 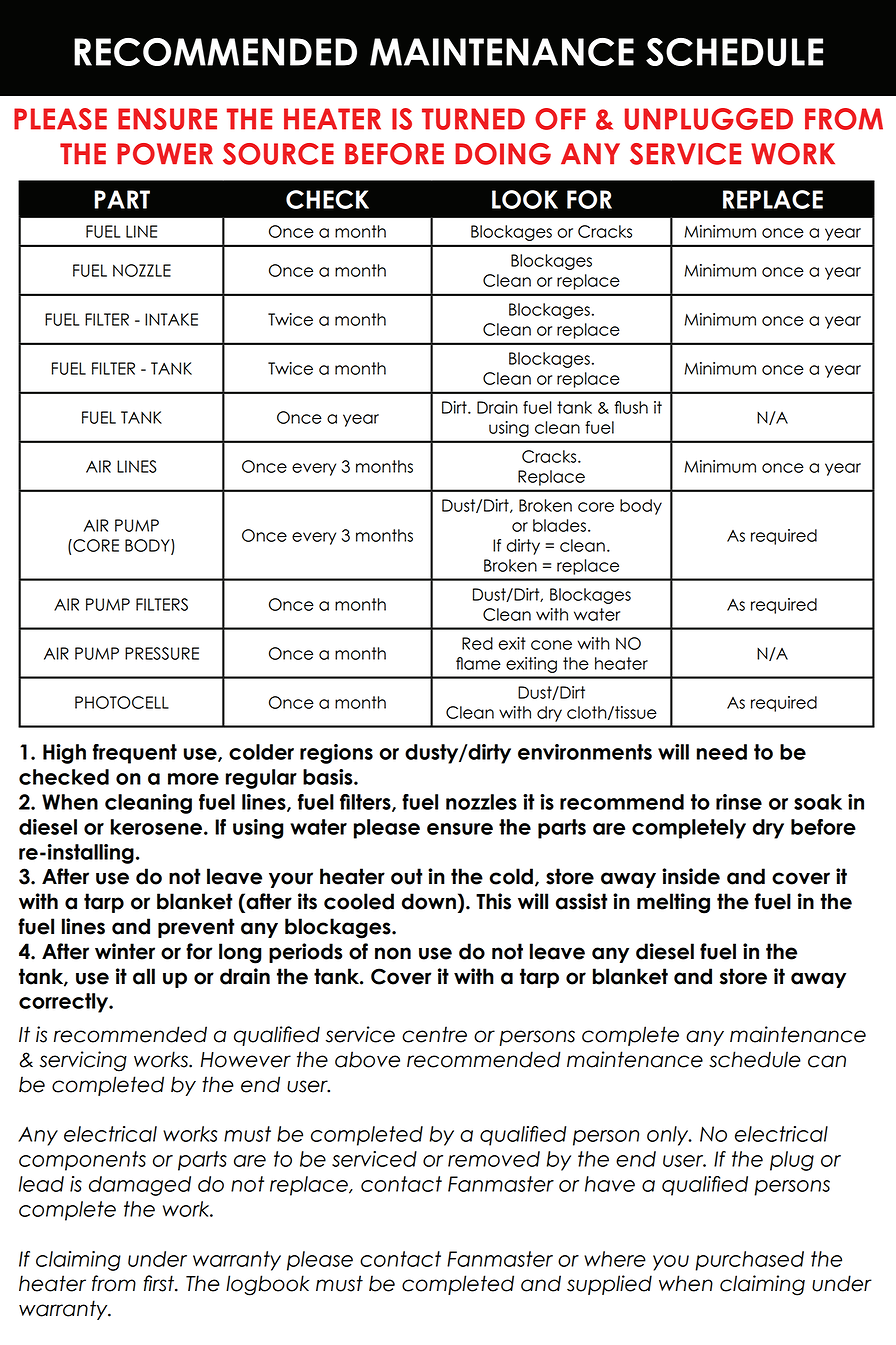 What do you see at coordinates (494, 1159) in the document?
I see `removed` at bounding box center [494, 1159].
